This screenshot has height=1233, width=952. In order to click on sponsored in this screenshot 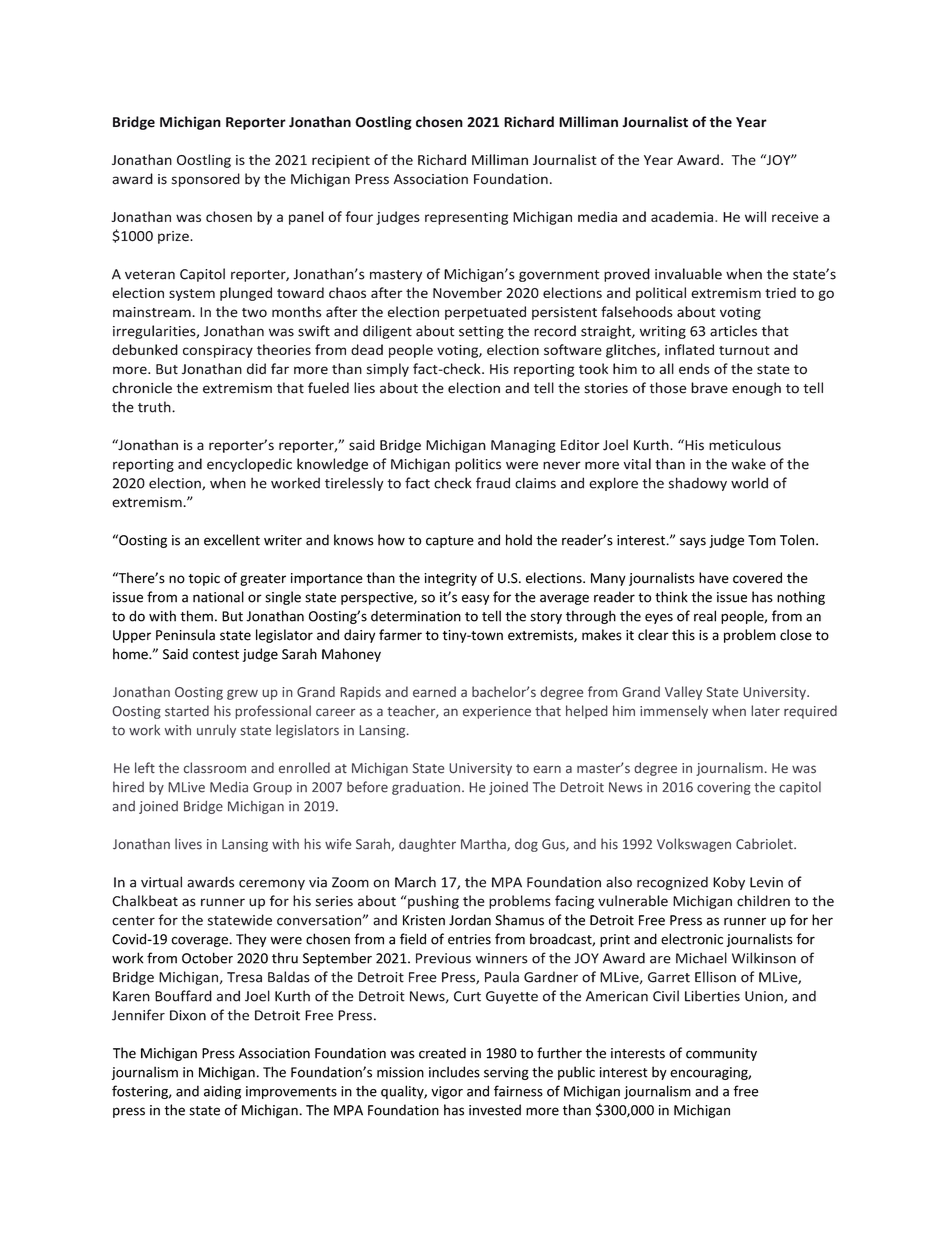, I will do `click(206, 180)`.
